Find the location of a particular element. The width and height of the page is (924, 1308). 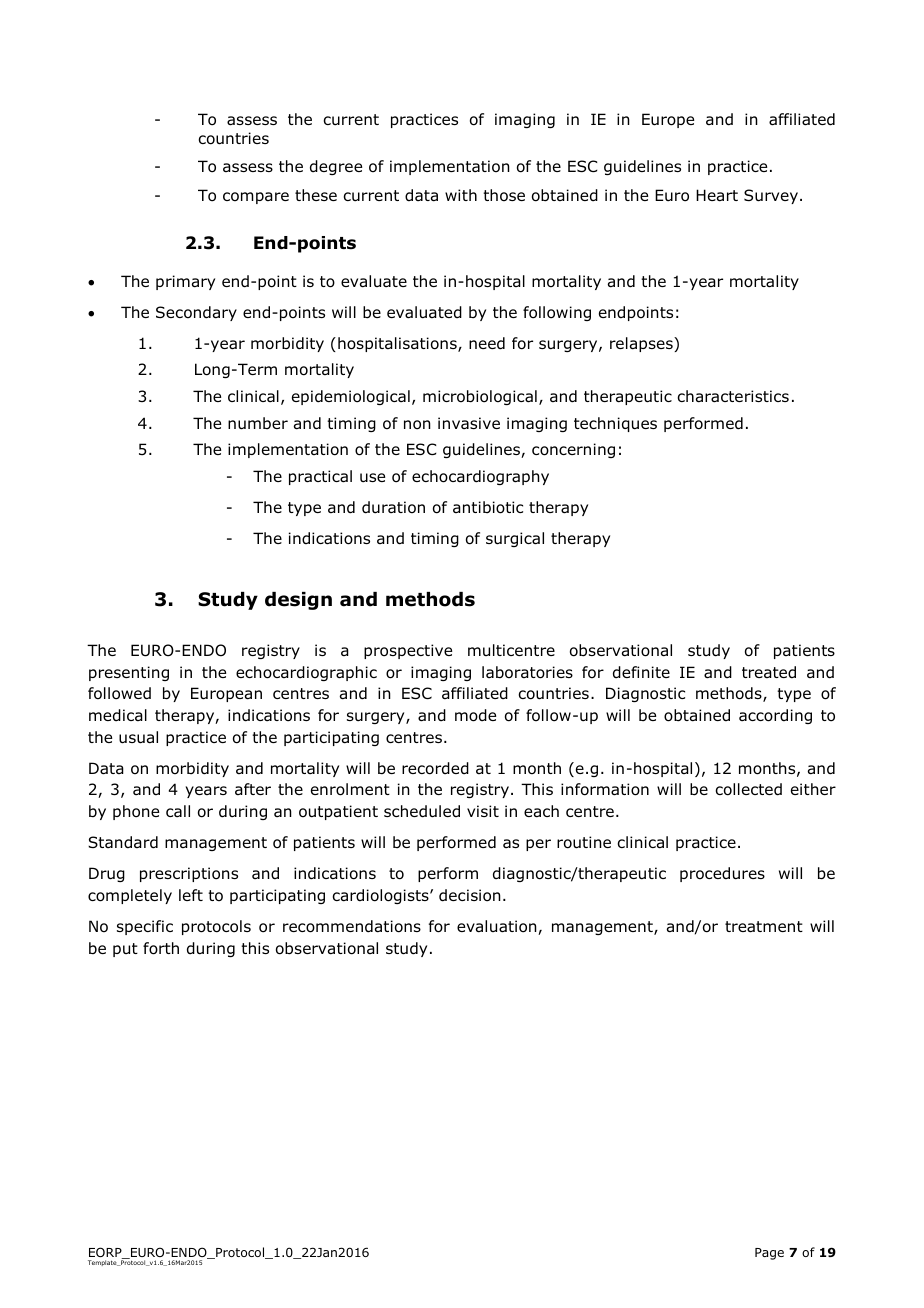

Heart is located at coordinates (717, 195).
